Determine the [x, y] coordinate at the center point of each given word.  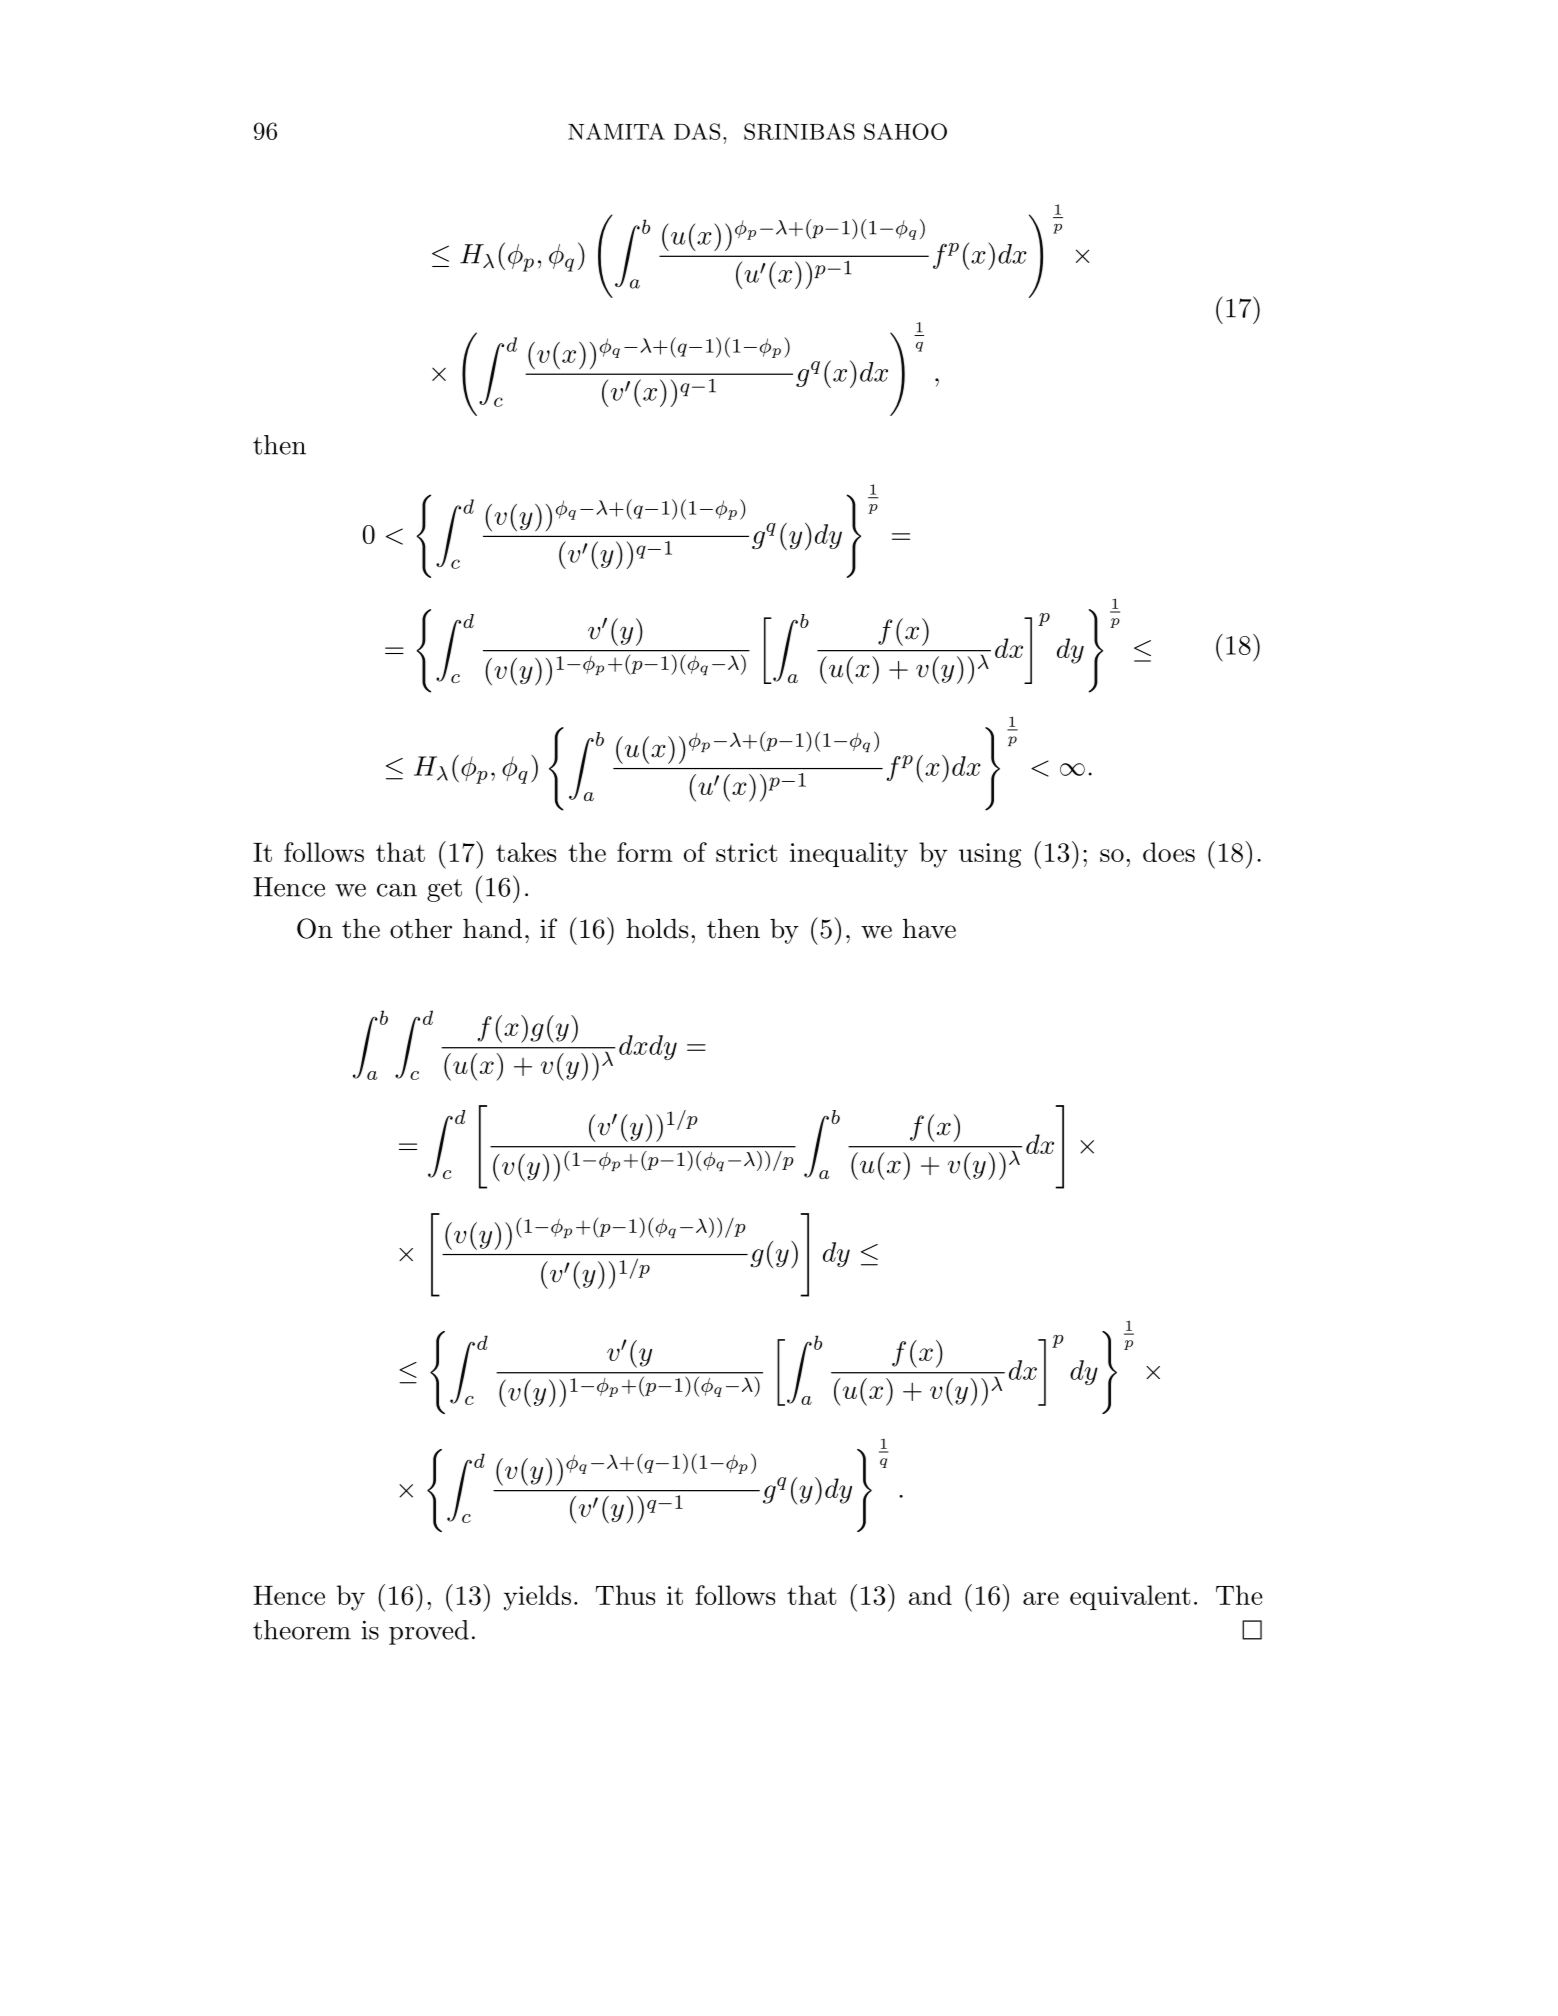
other [421, 928]
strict [747, 852]
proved [429, 1632]
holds [657, 928]
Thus [625, 1595]
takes [526, 852]
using [990, 855]
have [929, 928]
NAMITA [616, 131]
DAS [697, 131]
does [1169, 852]
